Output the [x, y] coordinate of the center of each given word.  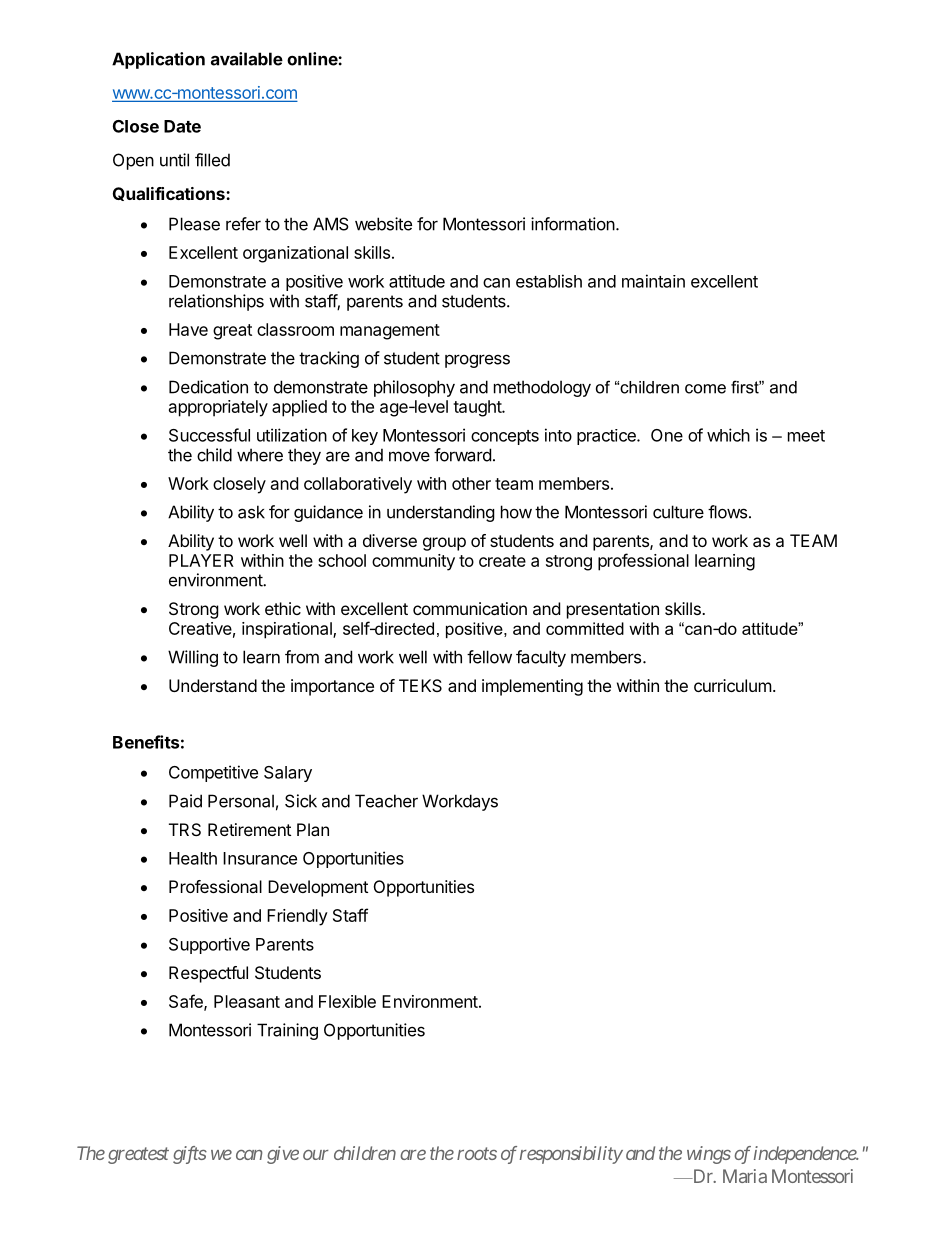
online [313, 59]
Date [182, 126]
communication [470, 608]
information [573, 224]
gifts [190, 1155]
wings [709, 1155]
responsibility [571, 1155]
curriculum [733, 685]
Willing [193, 658]
